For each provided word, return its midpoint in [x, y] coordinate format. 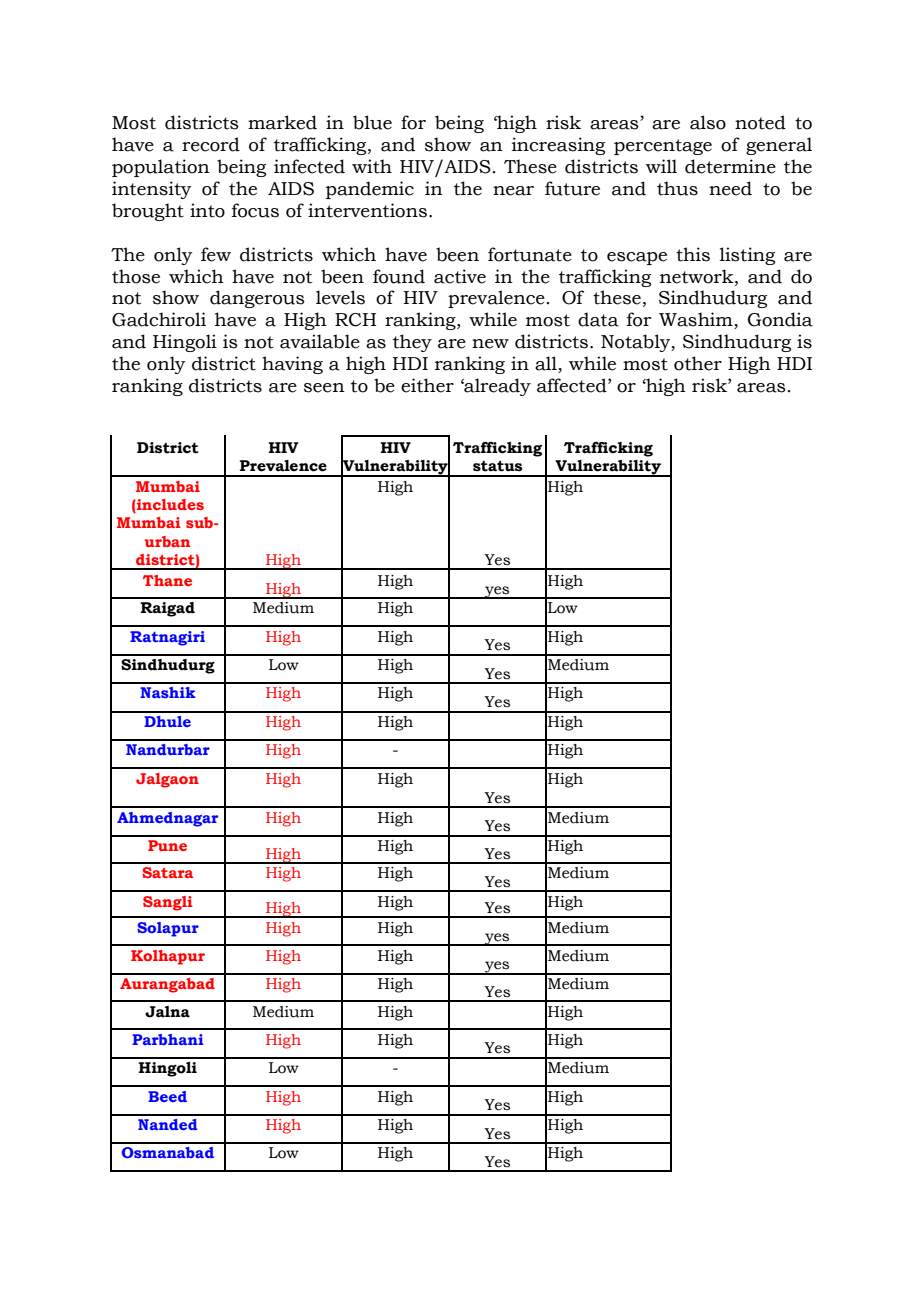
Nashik [168, 692]
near [513, 191]
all [547, 364]
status [497, 466]
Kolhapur [168, 957]
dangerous [257, 299]
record [211, 144]
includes [169, 506]
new [490, 344]
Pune [167, 845]
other [698, 363]
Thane [167, 580]
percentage [663, 147]
